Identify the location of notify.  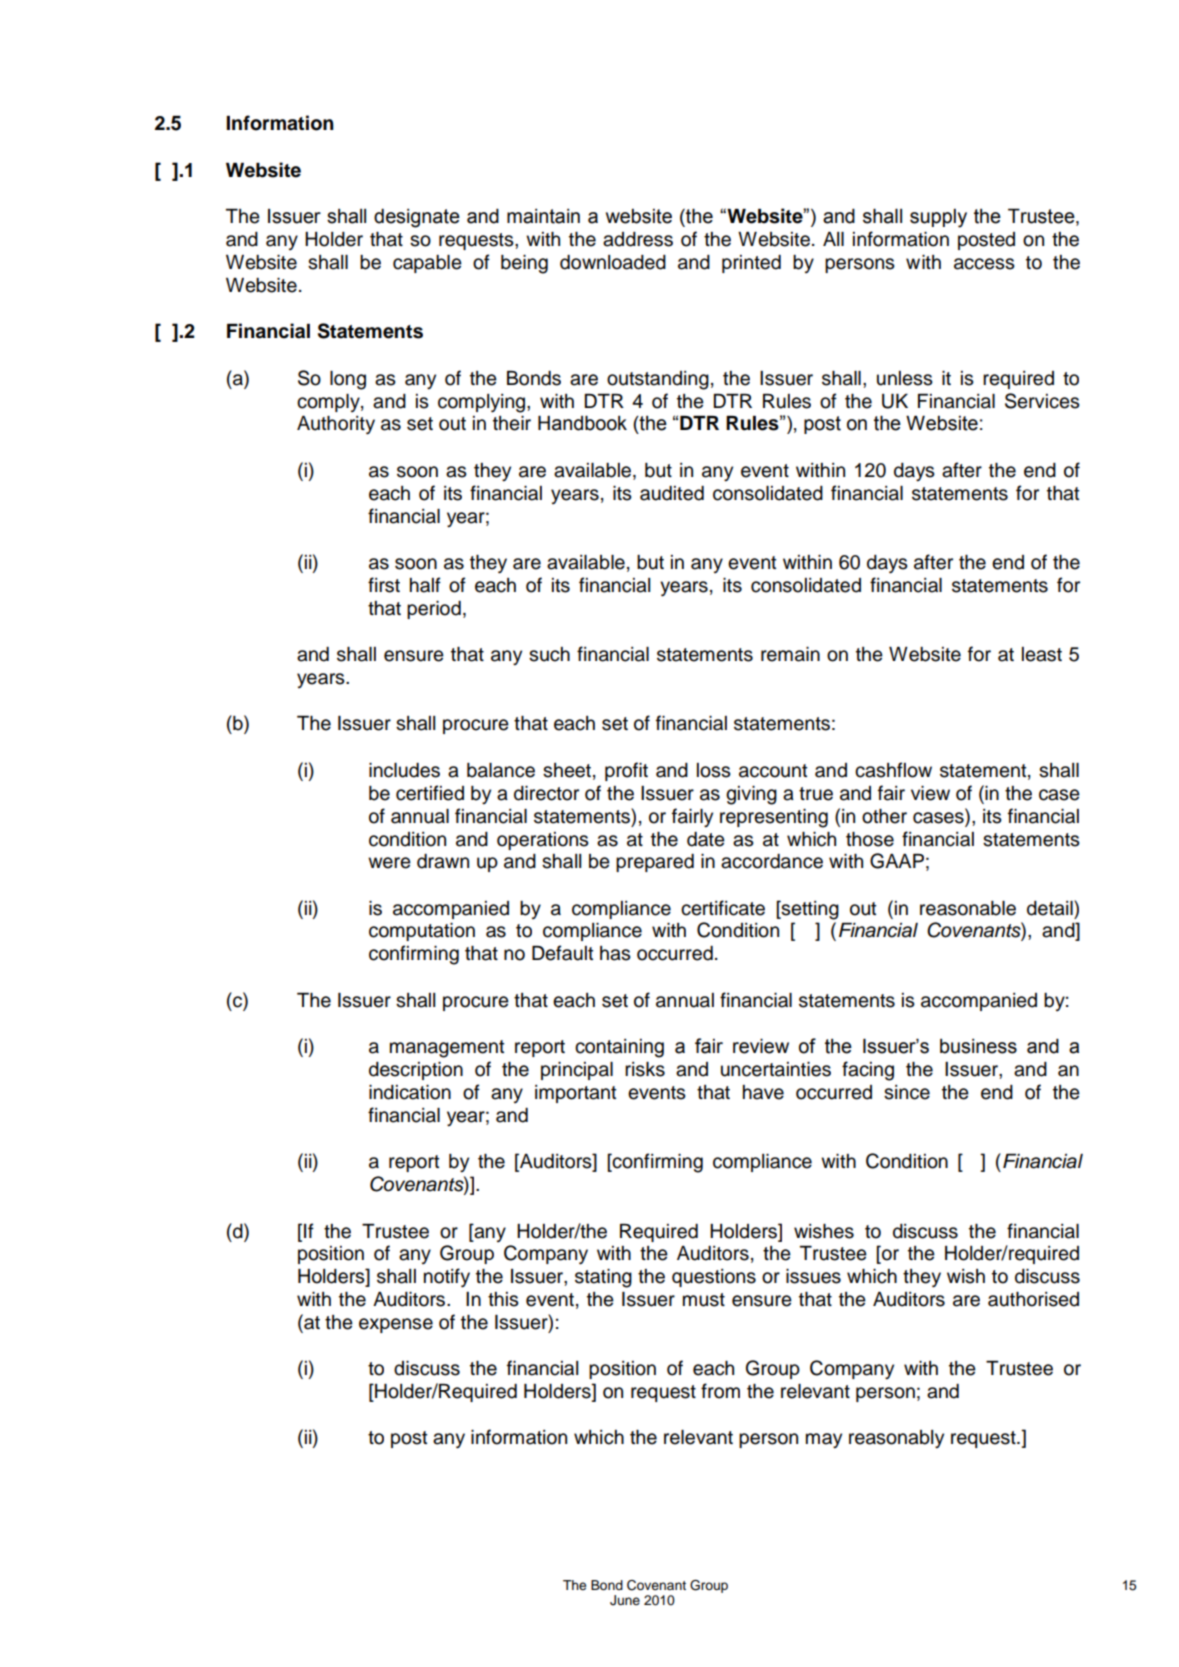
(447, 1278).
